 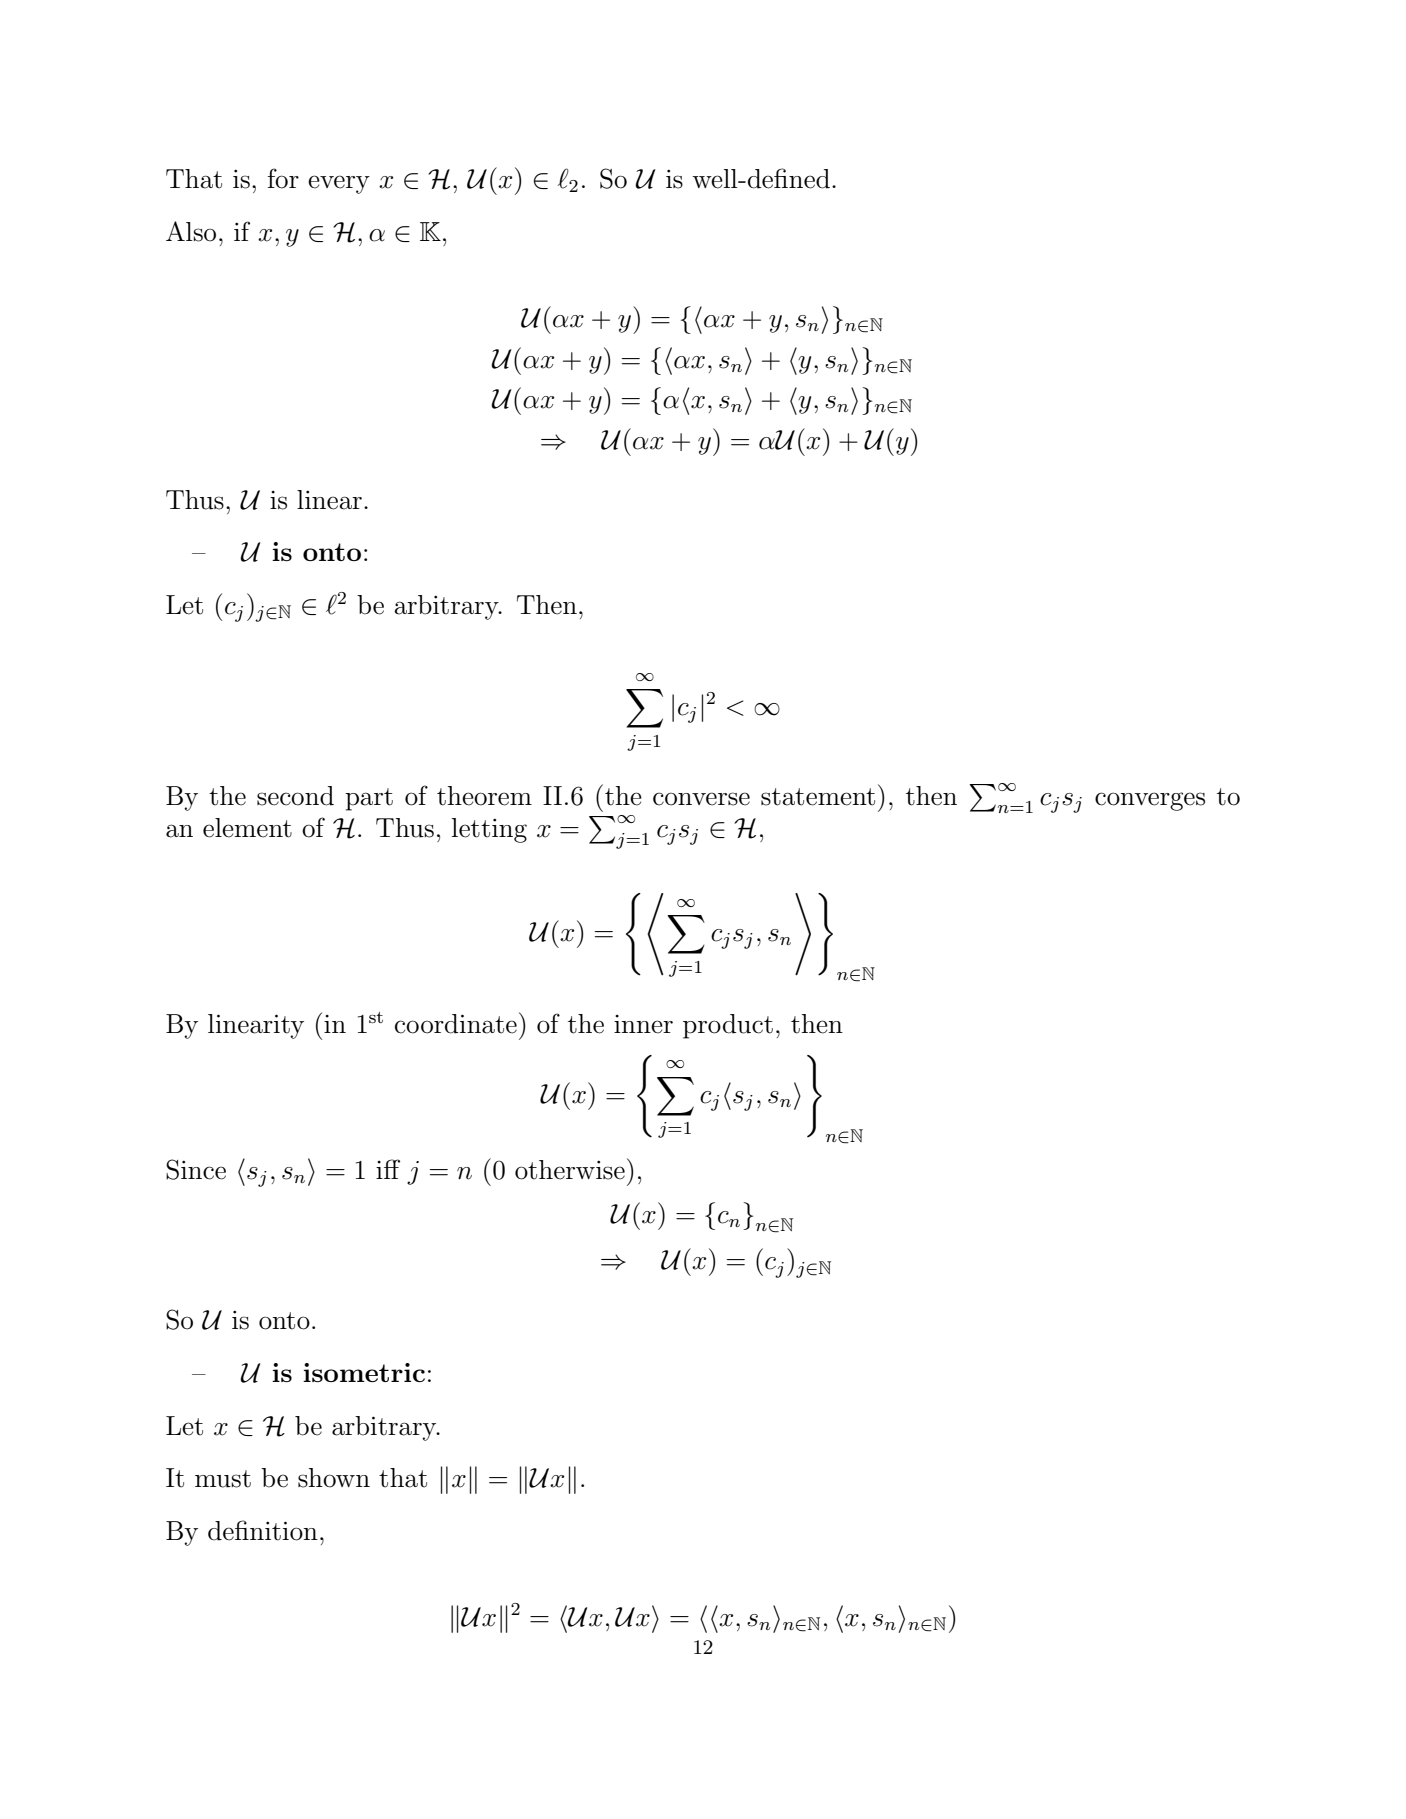 I want to click on statement, so click(x=818, y=797).
